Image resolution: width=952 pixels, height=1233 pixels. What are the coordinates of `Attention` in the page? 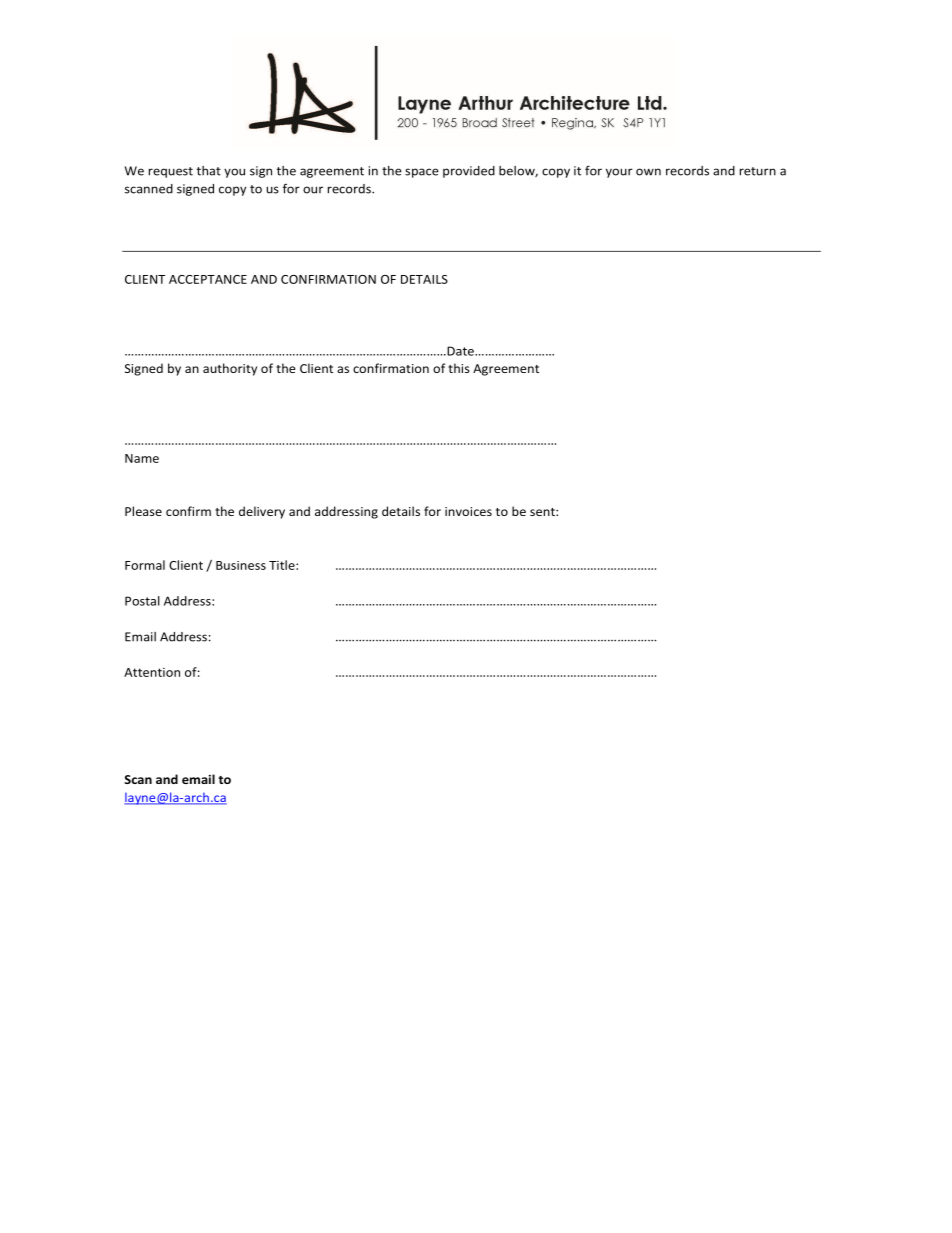 It's located at (152, 672).
